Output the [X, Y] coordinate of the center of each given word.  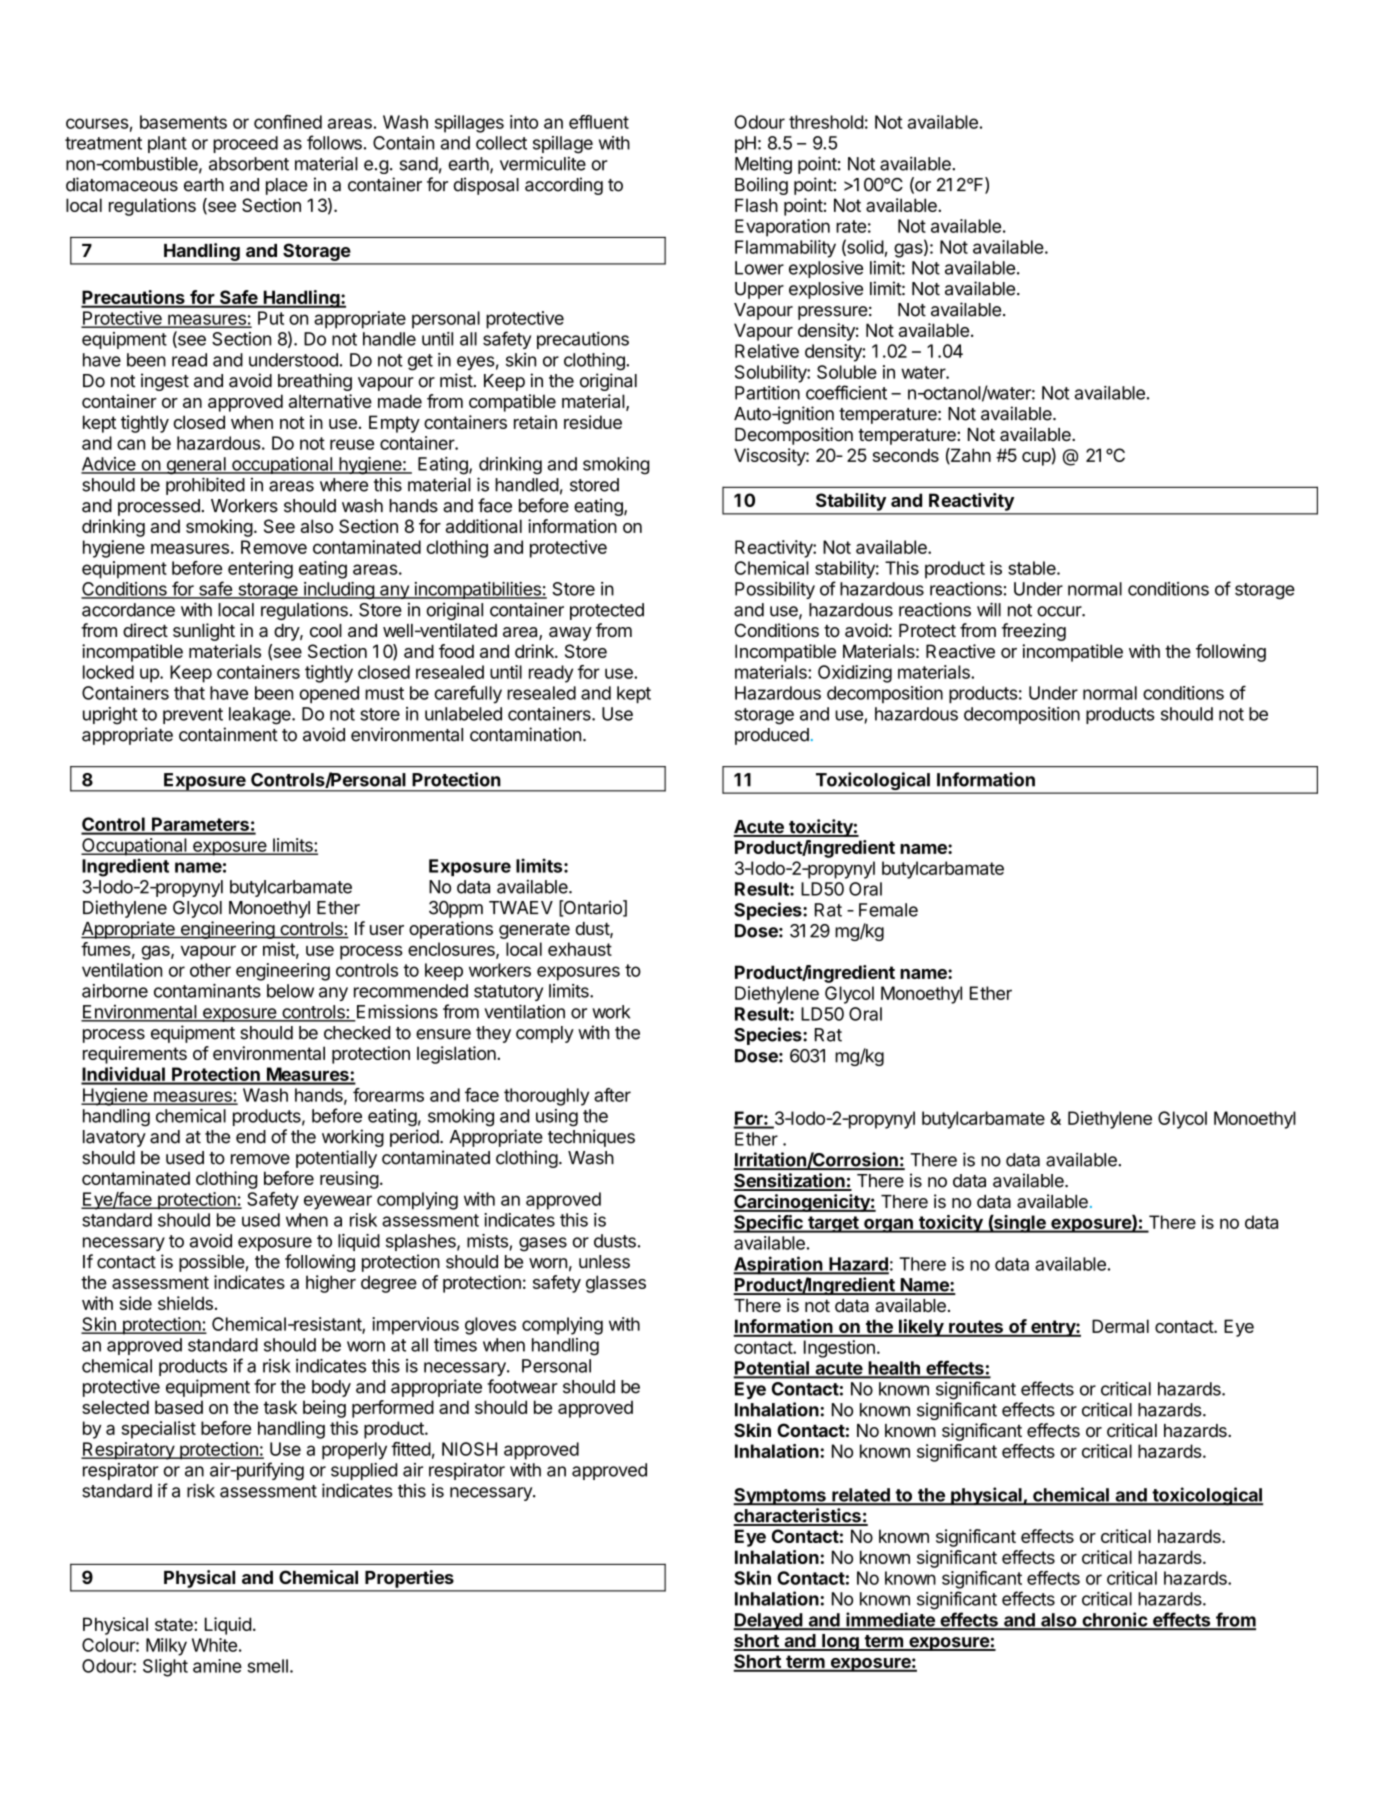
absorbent [249, 164]
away [570, 634]
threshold [826, 122]
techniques [591, 1138]
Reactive [960, 651]
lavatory [114, 1138]
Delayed [768, 1622]
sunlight [204, 632]
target [833, 1224]
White [214, 1645]
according [564, 186]
